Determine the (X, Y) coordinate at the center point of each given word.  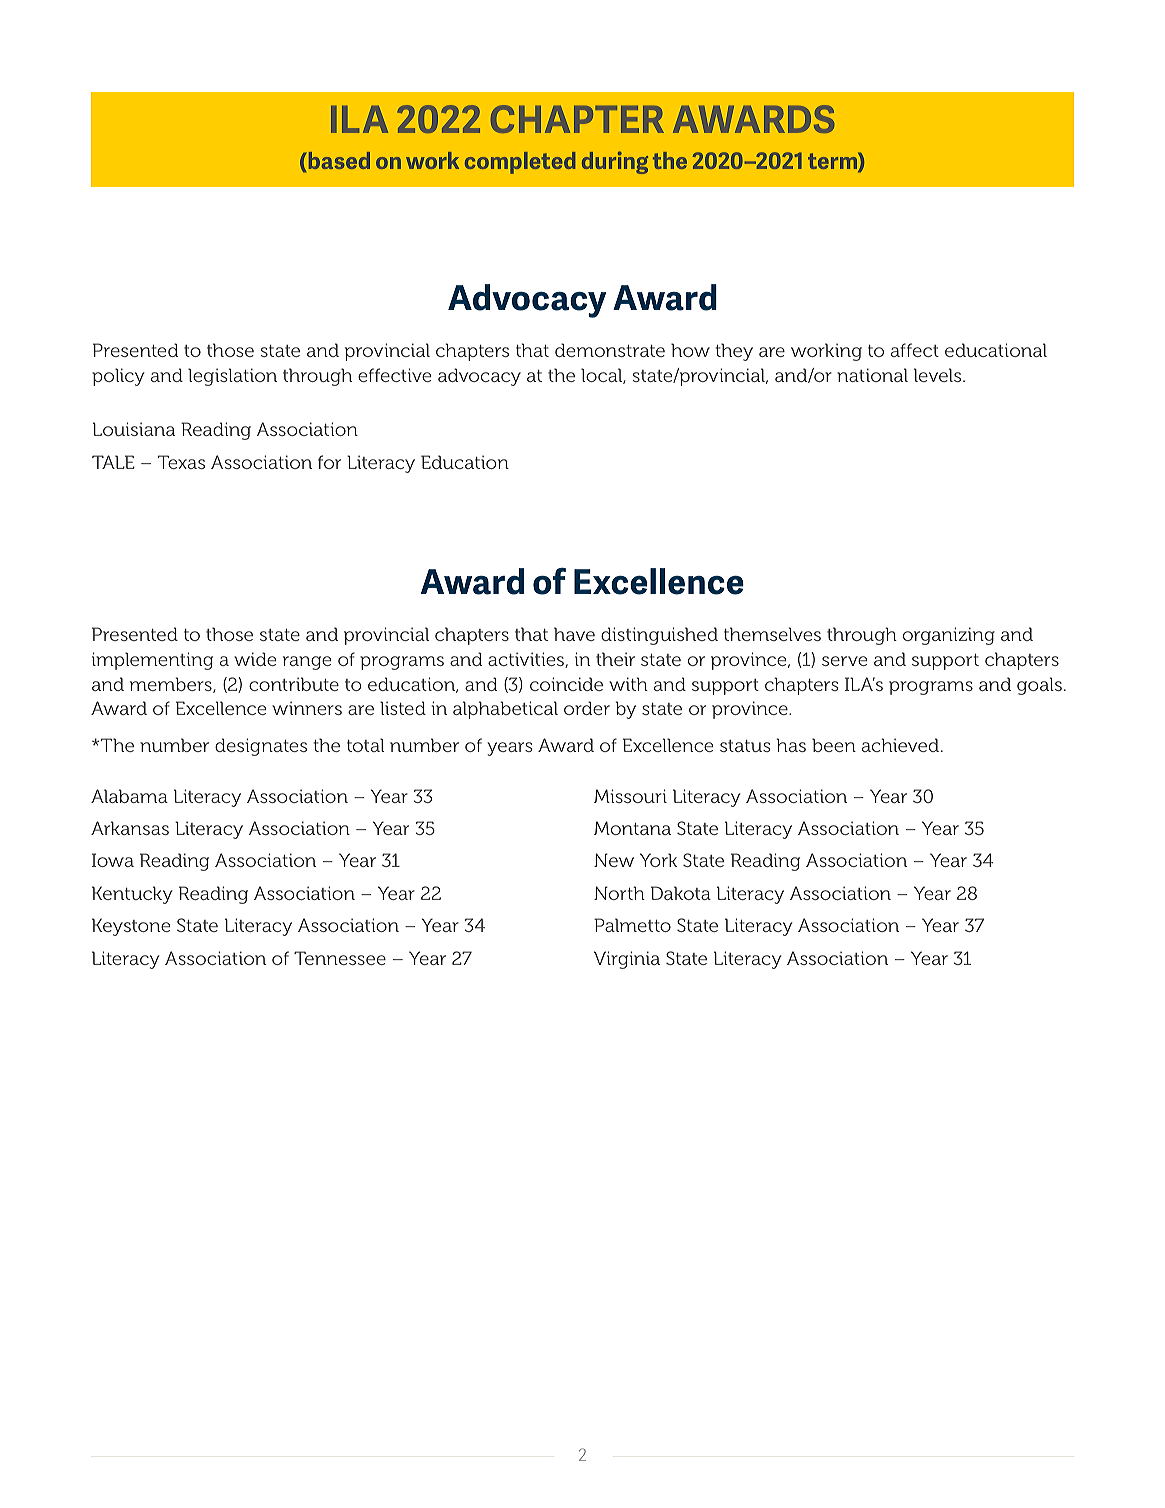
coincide (566, 684)
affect (915, 350)
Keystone (131, 927)
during (615, 162)
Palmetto (632, 925)
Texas (181, 462)
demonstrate (610, 350)
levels (939, 375)
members (172, 685)
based (339, 160)
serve (844, 661)
